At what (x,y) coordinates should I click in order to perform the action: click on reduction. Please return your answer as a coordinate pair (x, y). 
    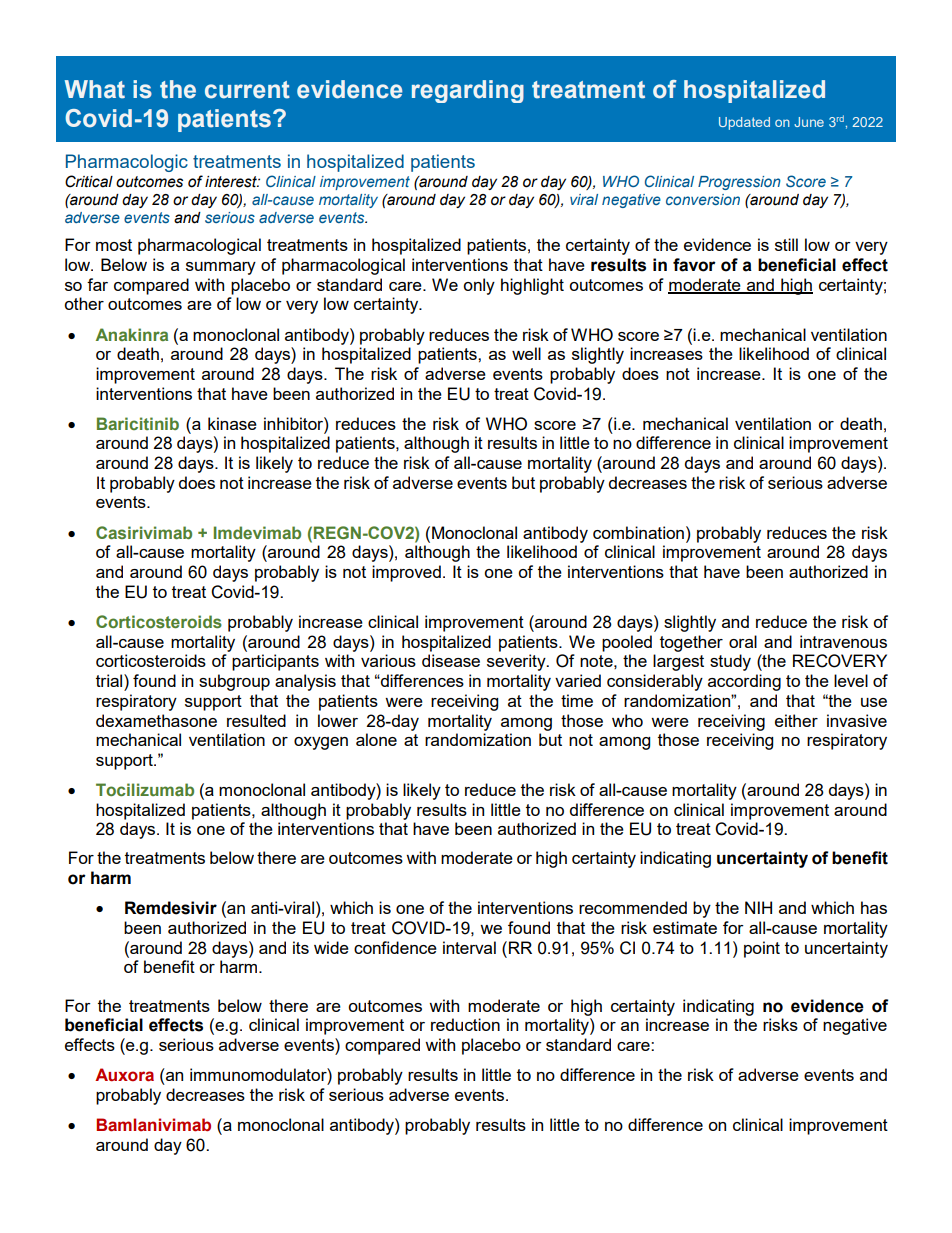
    Looking at the image, I should click on (465, 1024).
